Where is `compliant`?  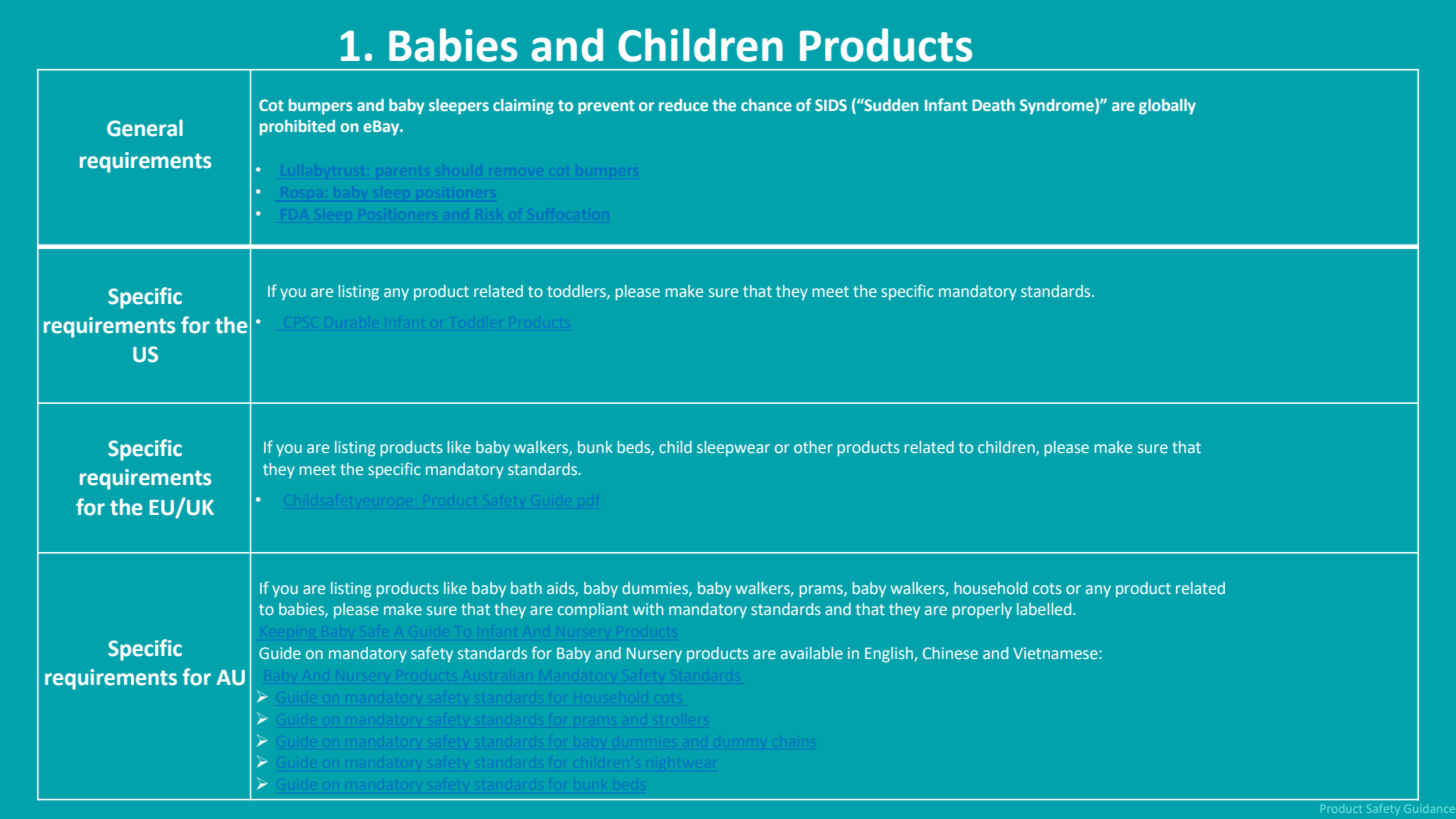 compliant is located at coordinates (593, 610).
